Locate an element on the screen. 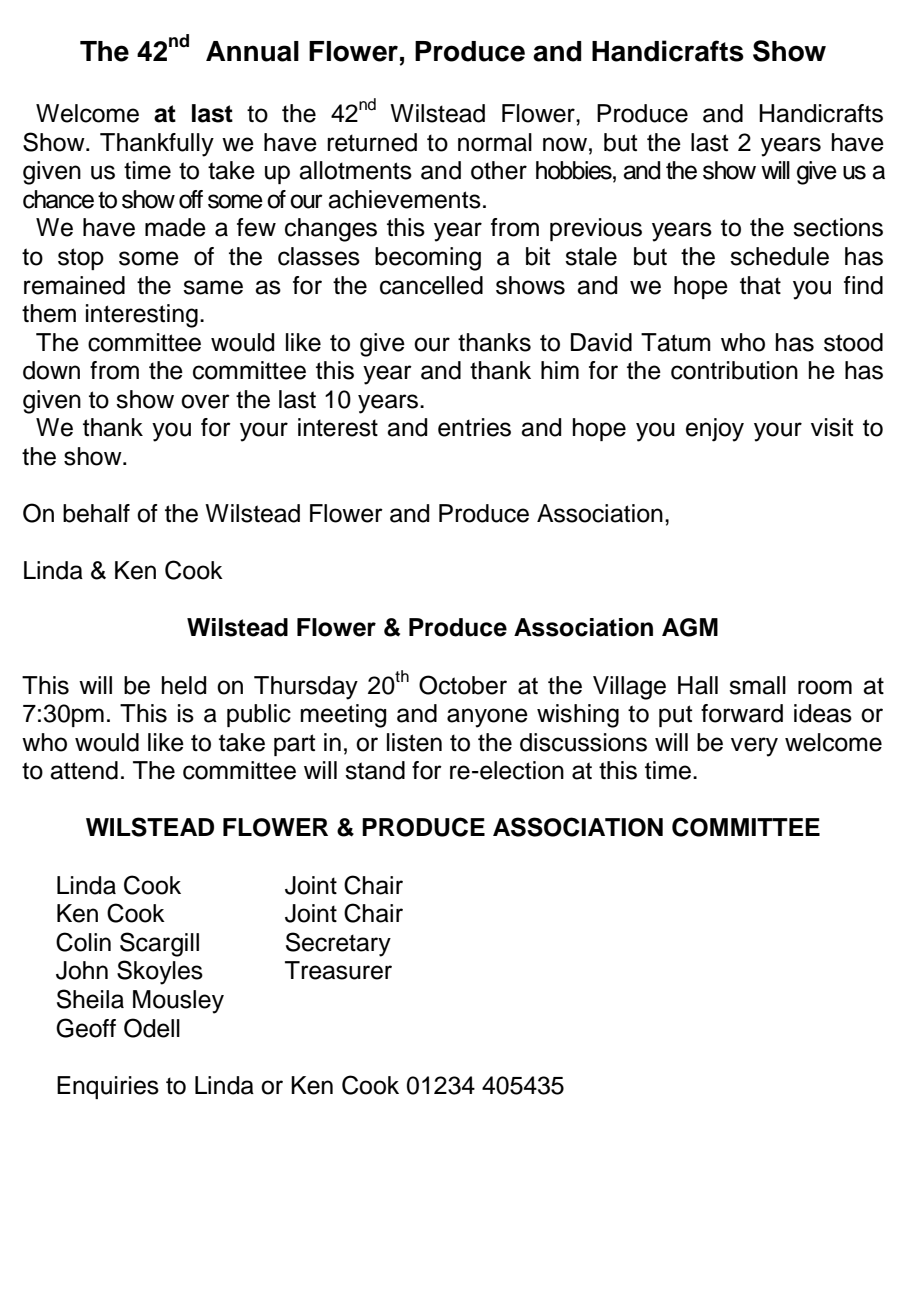  very is located at coordinates (754, 747).
